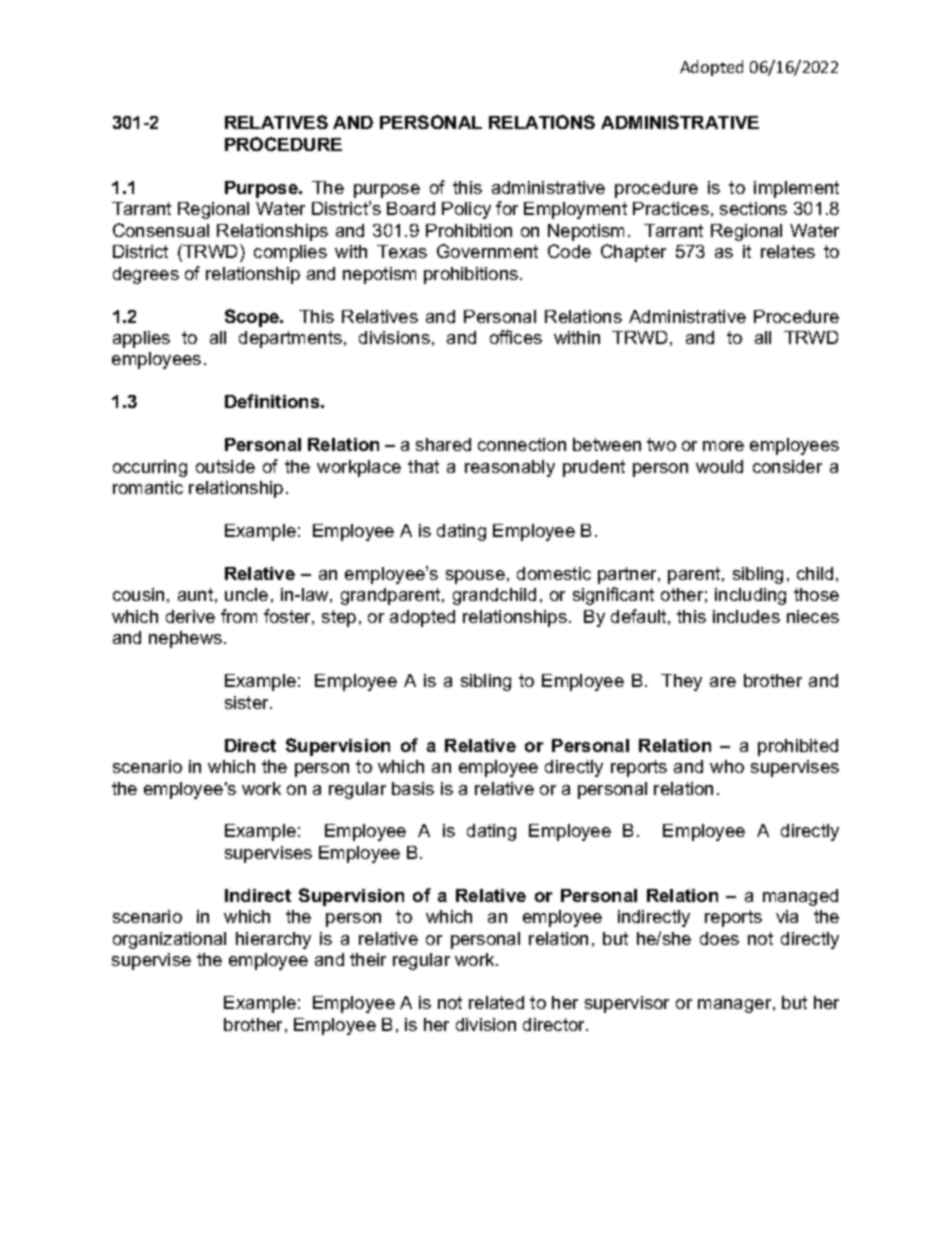 The width and height of the screenshot is (952, 1233). Describe the element at coordinates (466, 210) in the screenshot. I see `Policy` at that location.
